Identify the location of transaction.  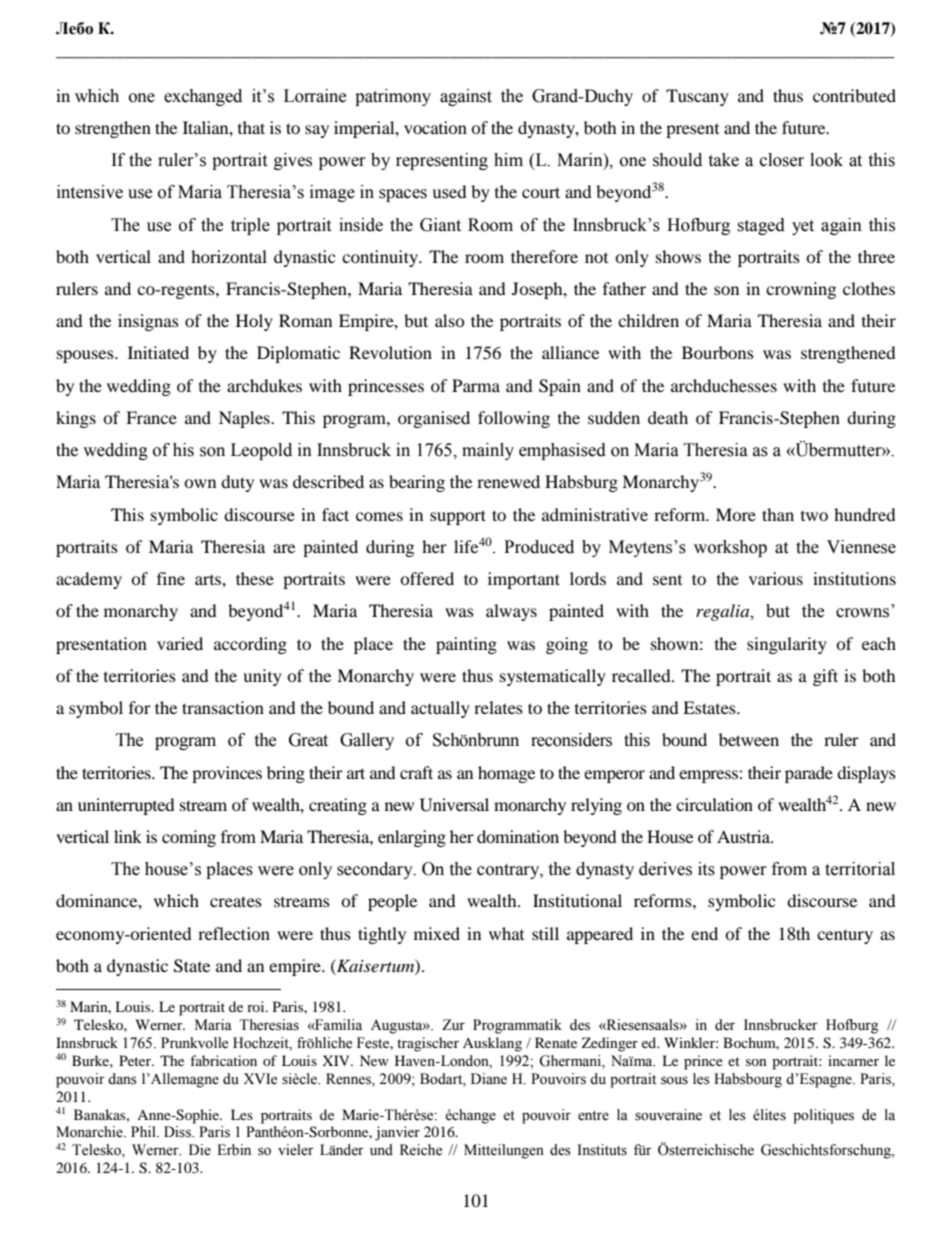
(223, 707).
